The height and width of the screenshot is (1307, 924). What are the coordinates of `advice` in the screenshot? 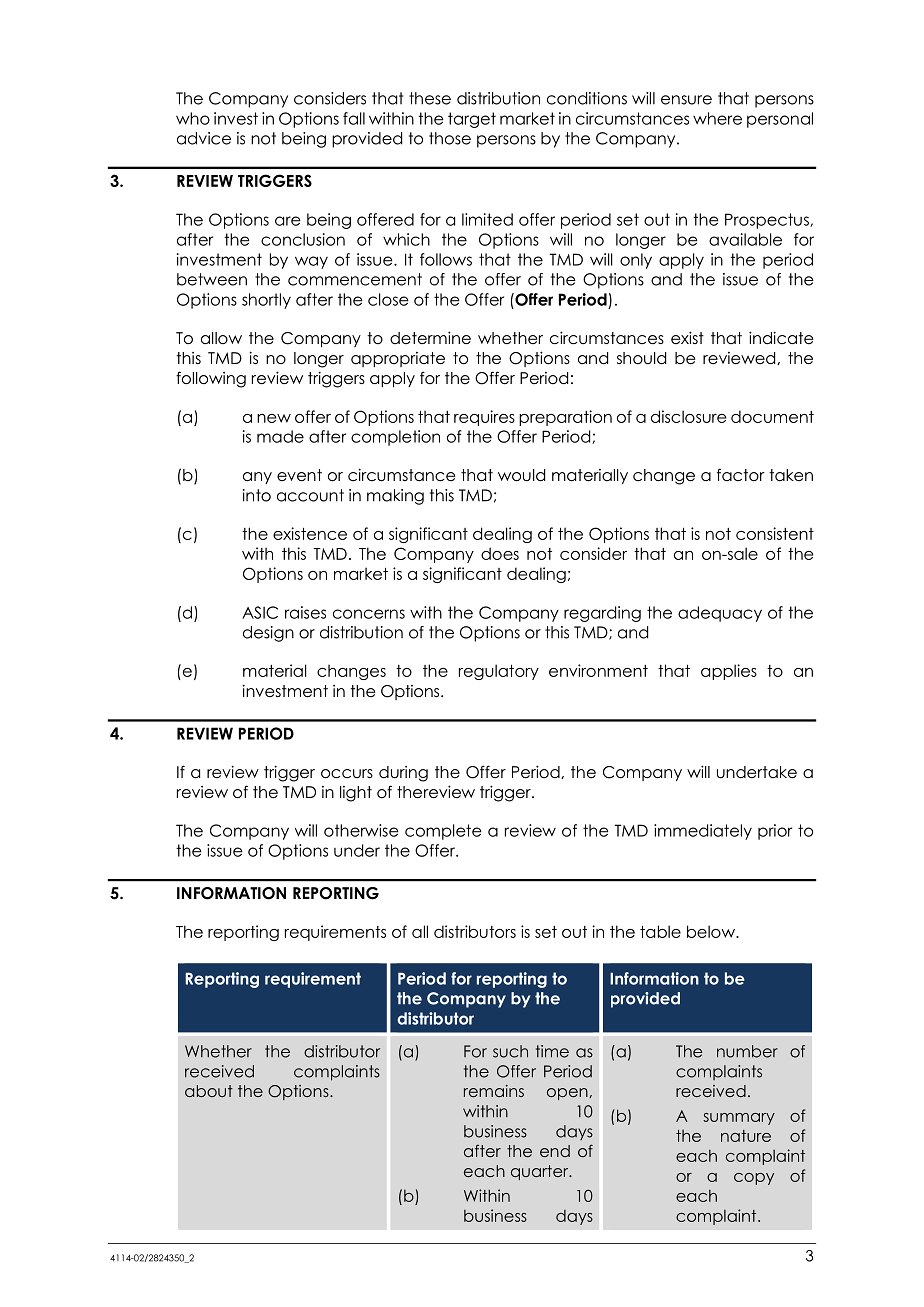 It's located at (204, 138).
